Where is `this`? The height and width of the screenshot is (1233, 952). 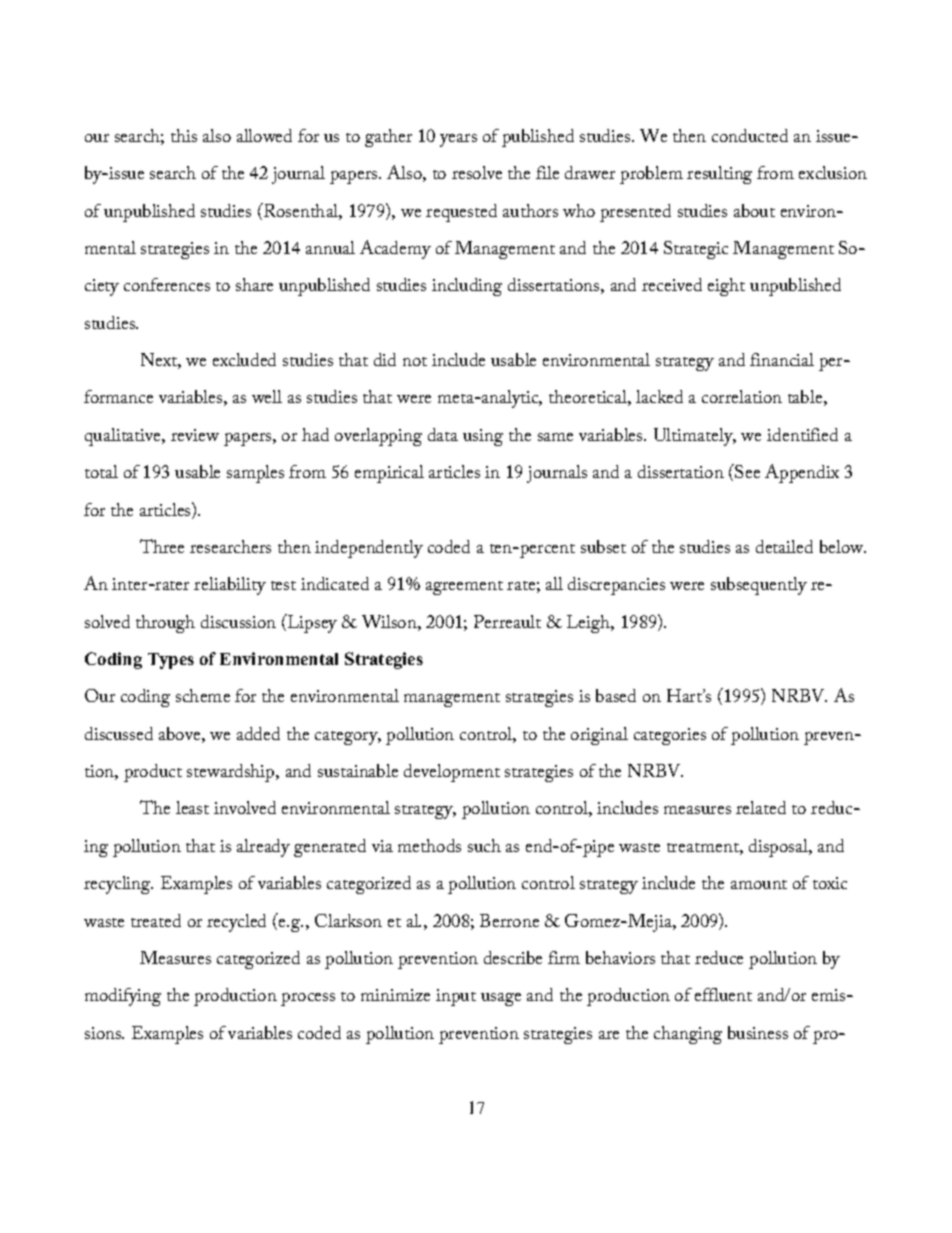 this is located at coordinates (184, 135).
